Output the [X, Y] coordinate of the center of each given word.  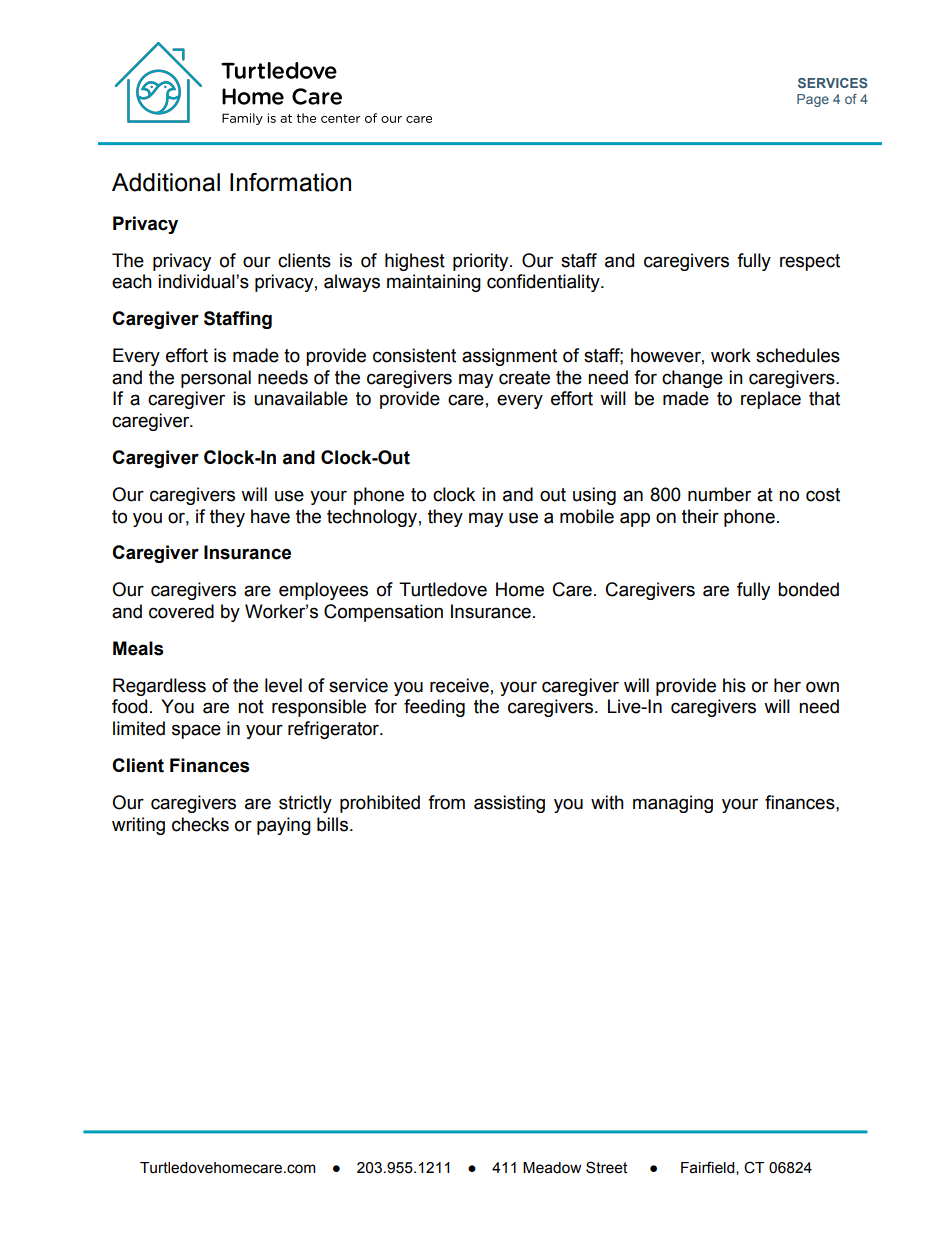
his [734, 685]
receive [459, 685]
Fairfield [709, 1168]
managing [673, 804]
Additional [166, 182]
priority [482, 262]
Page [813, 100]
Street [606, 1167]
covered [181, 611]
